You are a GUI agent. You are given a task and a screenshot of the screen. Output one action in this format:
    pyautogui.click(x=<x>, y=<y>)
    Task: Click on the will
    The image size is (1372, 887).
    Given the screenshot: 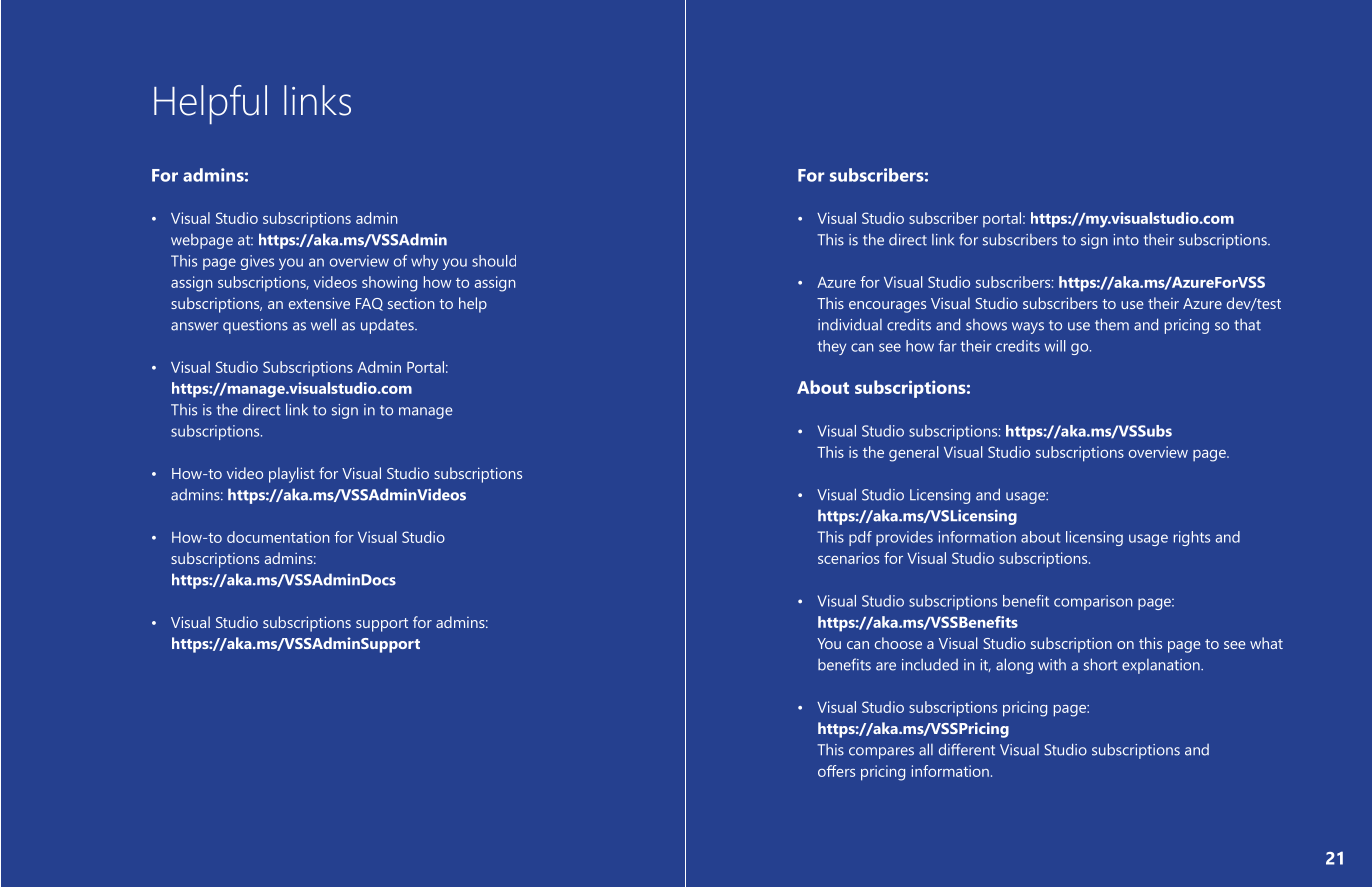 What is the action you would take?
    pyautogui.click(x=1055, y=346)
